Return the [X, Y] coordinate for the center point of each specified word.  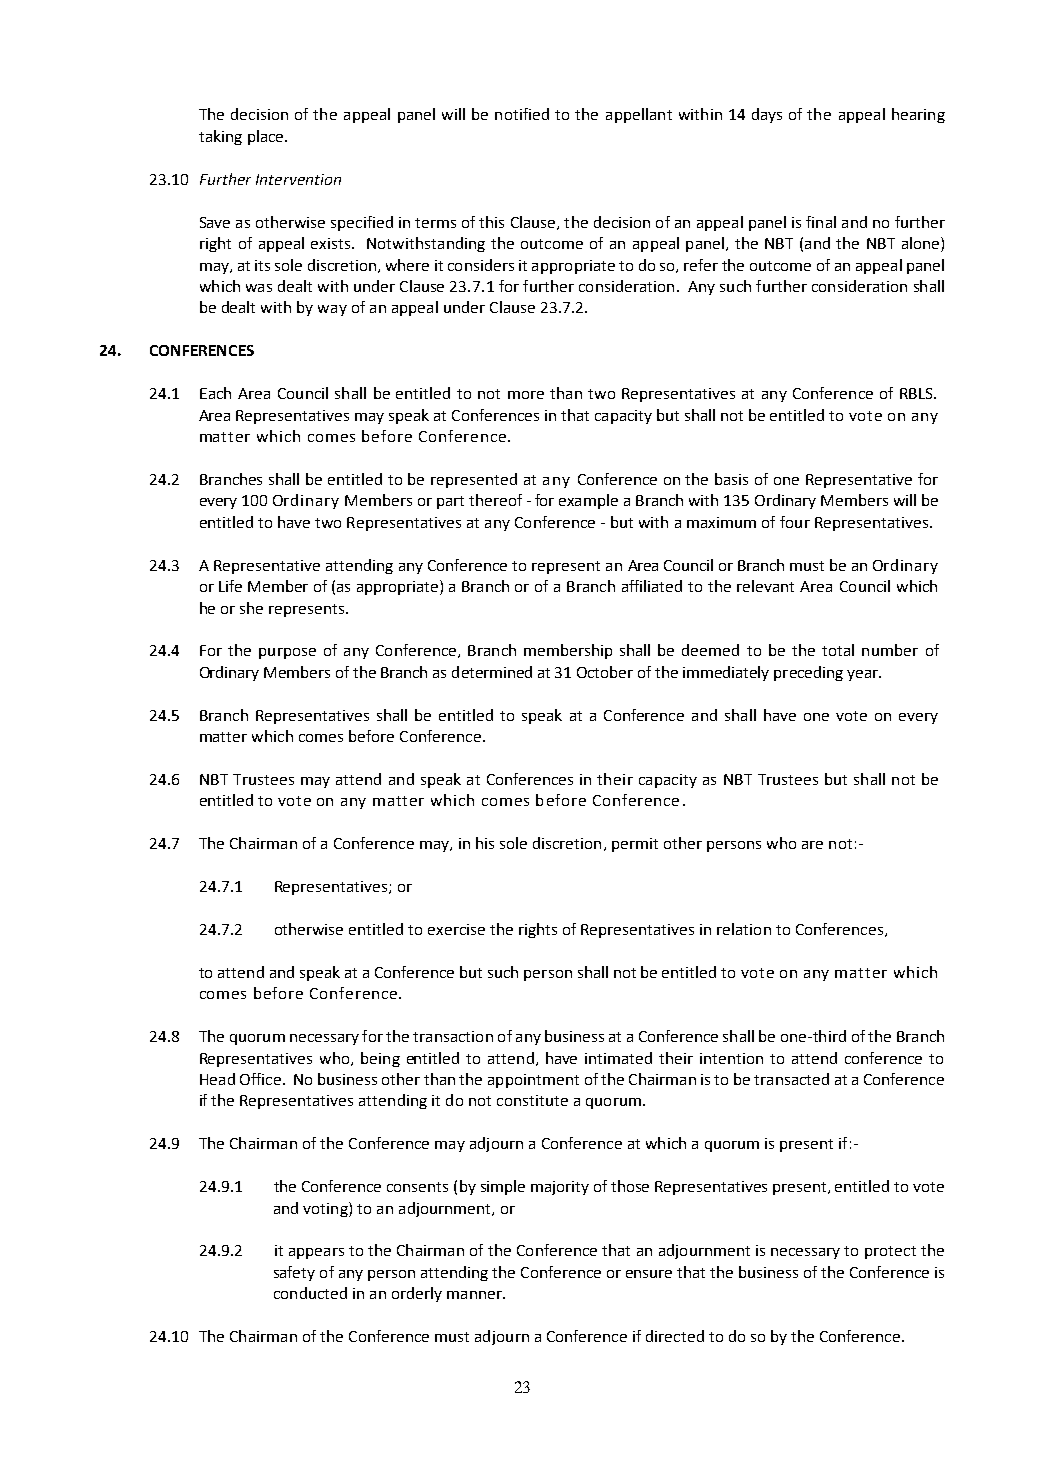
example [588, 501]
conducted [310, 1293]
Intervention [298, 179]
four [795, 522]
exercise [456, 929]
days [767, 115]
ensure [649, 1274]
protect [890, 1252]
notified [522, 114]
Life [230, 586]
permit [635, 845]
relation [744, 929]
